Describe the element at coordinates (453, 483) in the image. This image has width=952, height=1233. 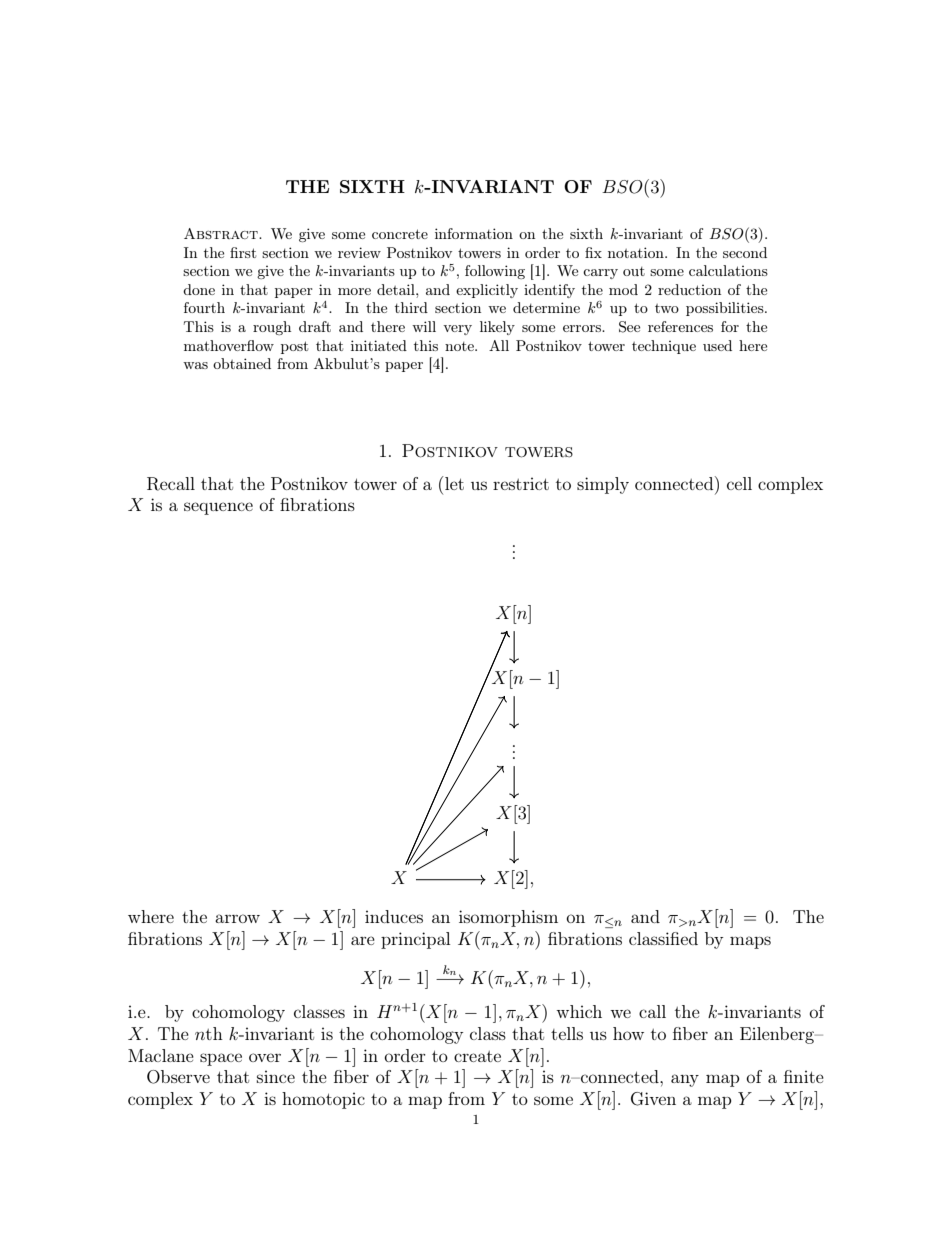
I see `let` at that location.
